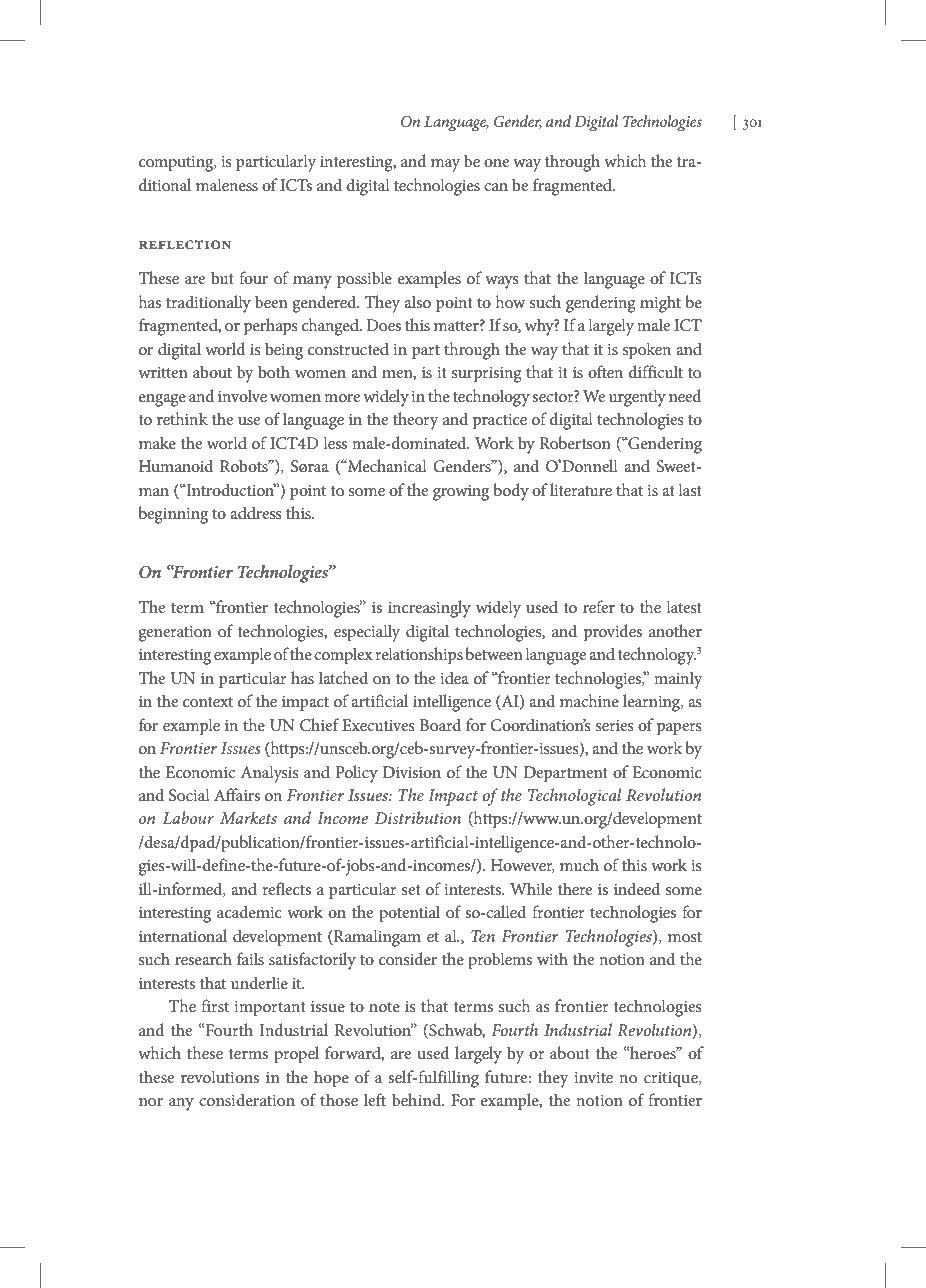 The width and height of the page is (926, 1288). I want to click on nor, so click(151, 1102).
